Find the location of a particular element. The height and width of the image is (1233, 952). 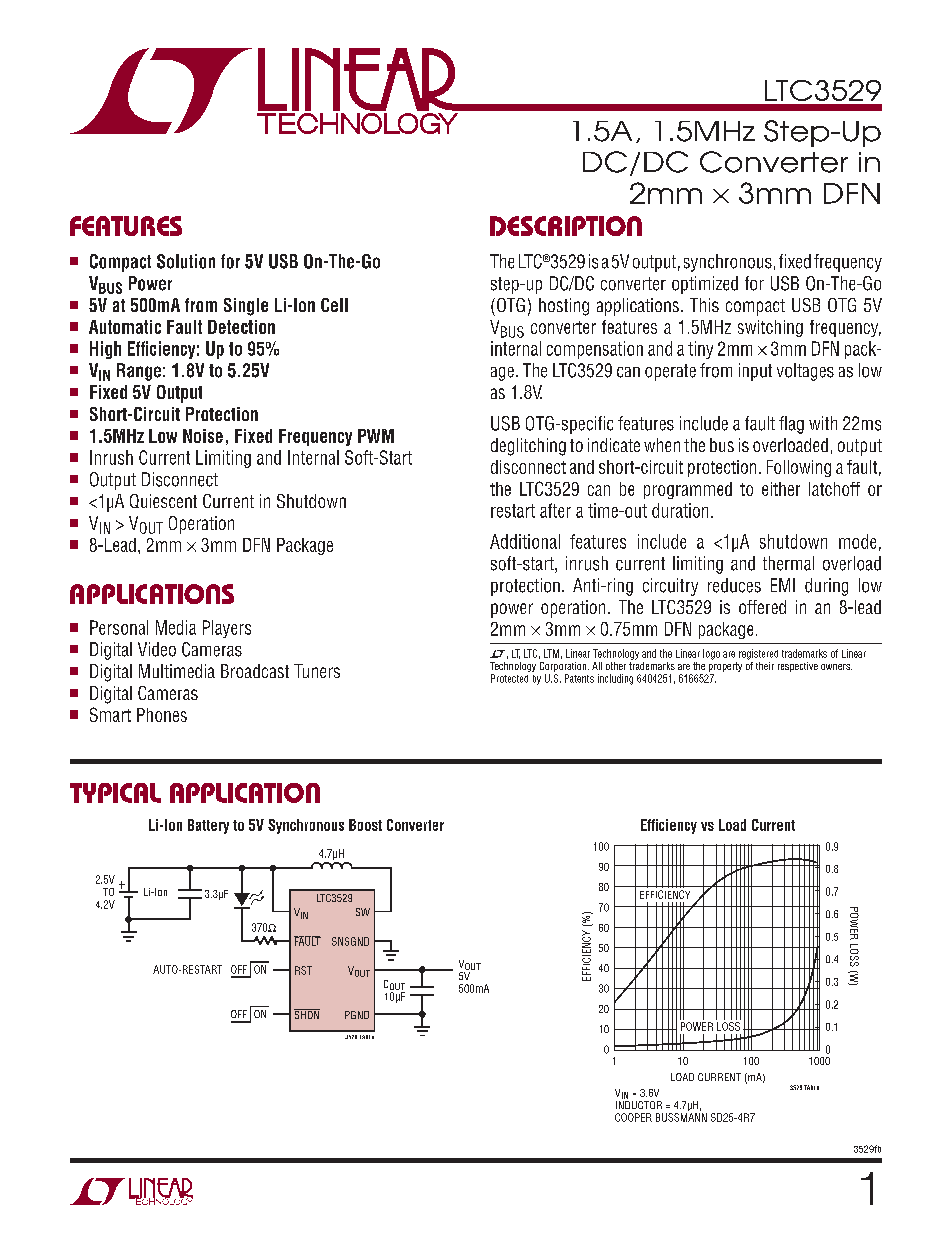

PWM is located at coordinates (376, 436).
